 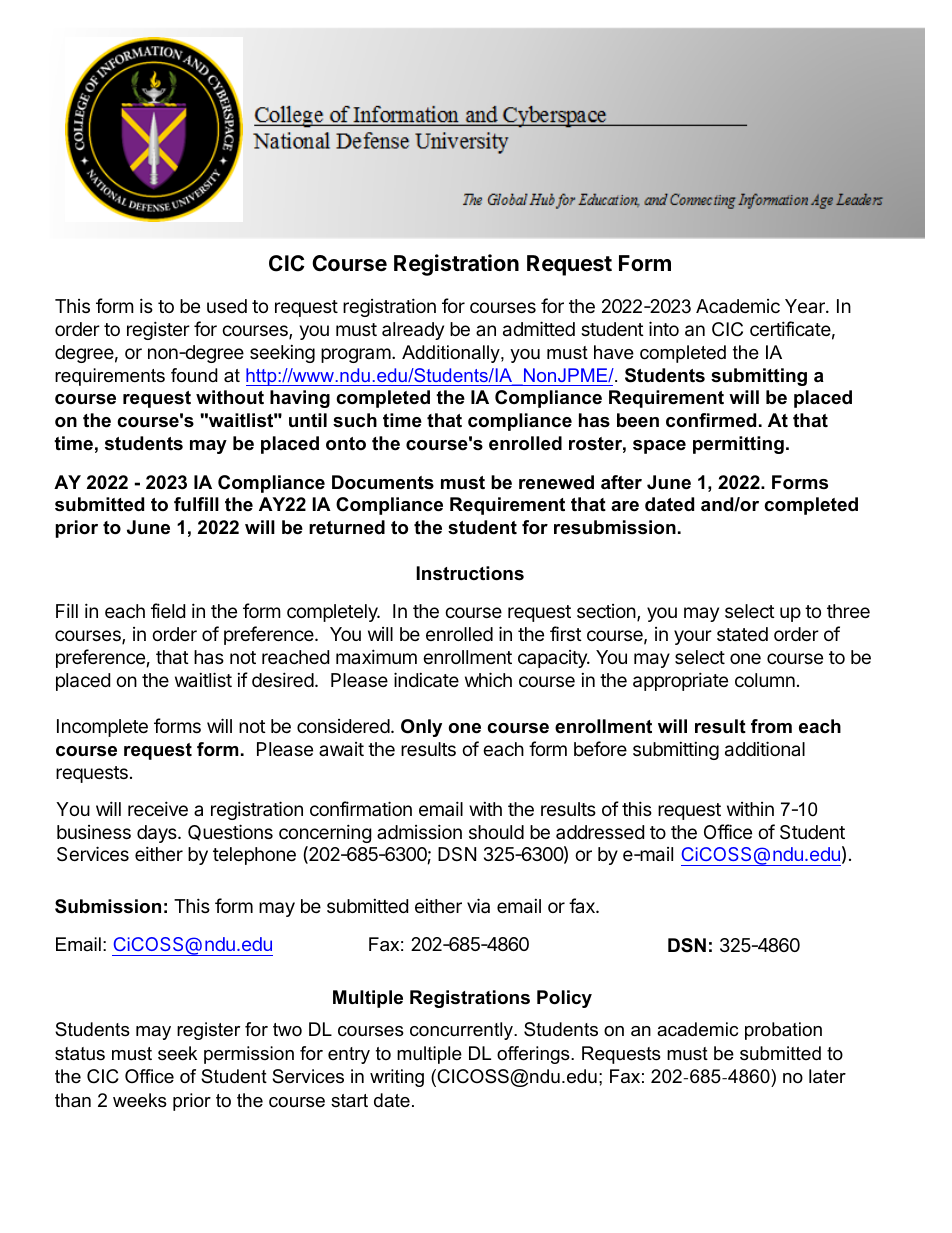 I want to click on already, so click(x=413, y=331).
